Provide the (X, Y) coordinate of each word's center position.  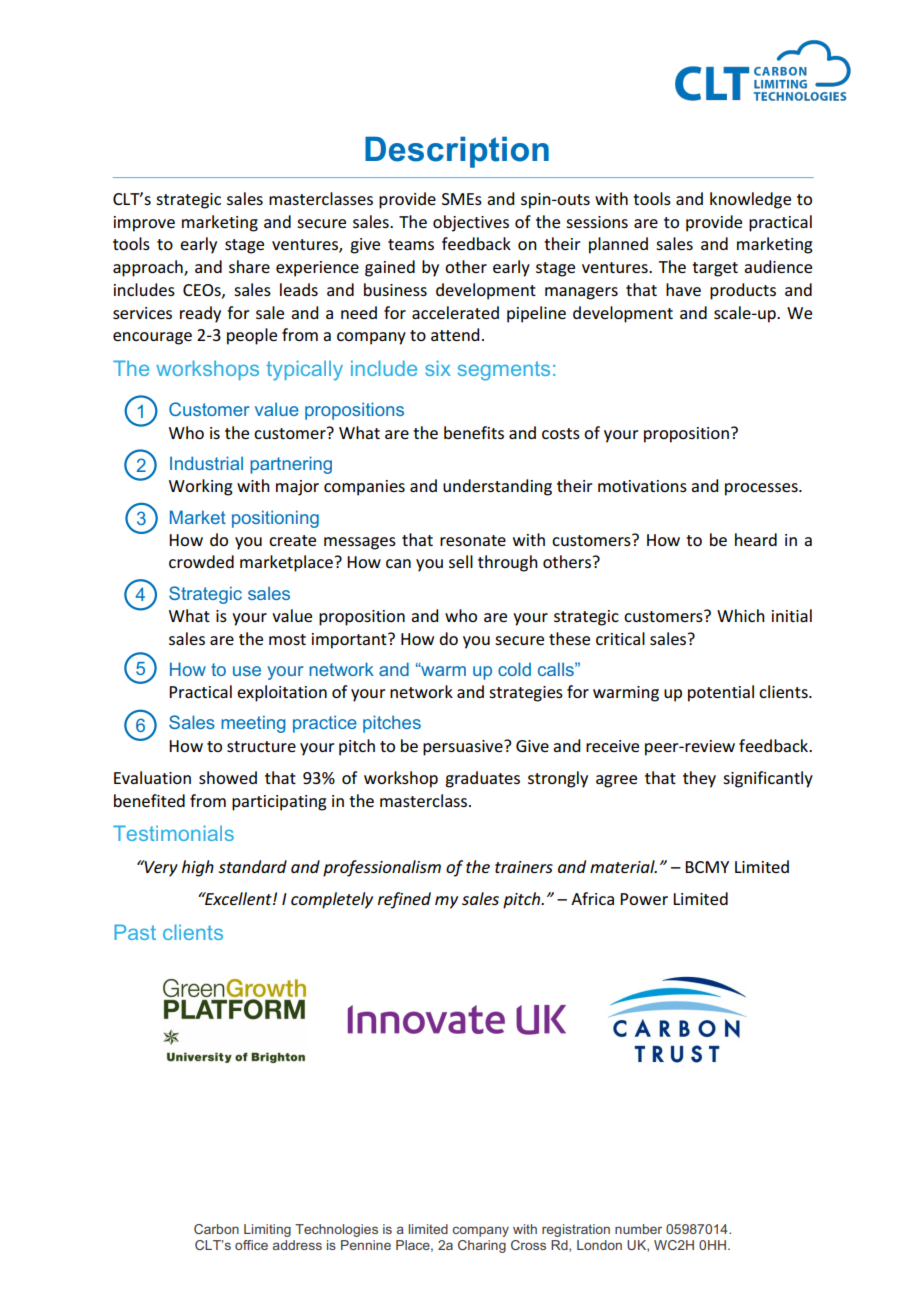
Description (457, 152)
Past (135, 932)
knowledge (750, 200)
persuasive (464, 748)
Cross (528, 1245)
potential (721, 693)
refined (404, 900)
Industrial (206, 463)
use (247, 671)
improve (144, 224)
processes (762, 489)
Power (644, 899)
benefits (474, 432)
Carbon (216, 1229)
